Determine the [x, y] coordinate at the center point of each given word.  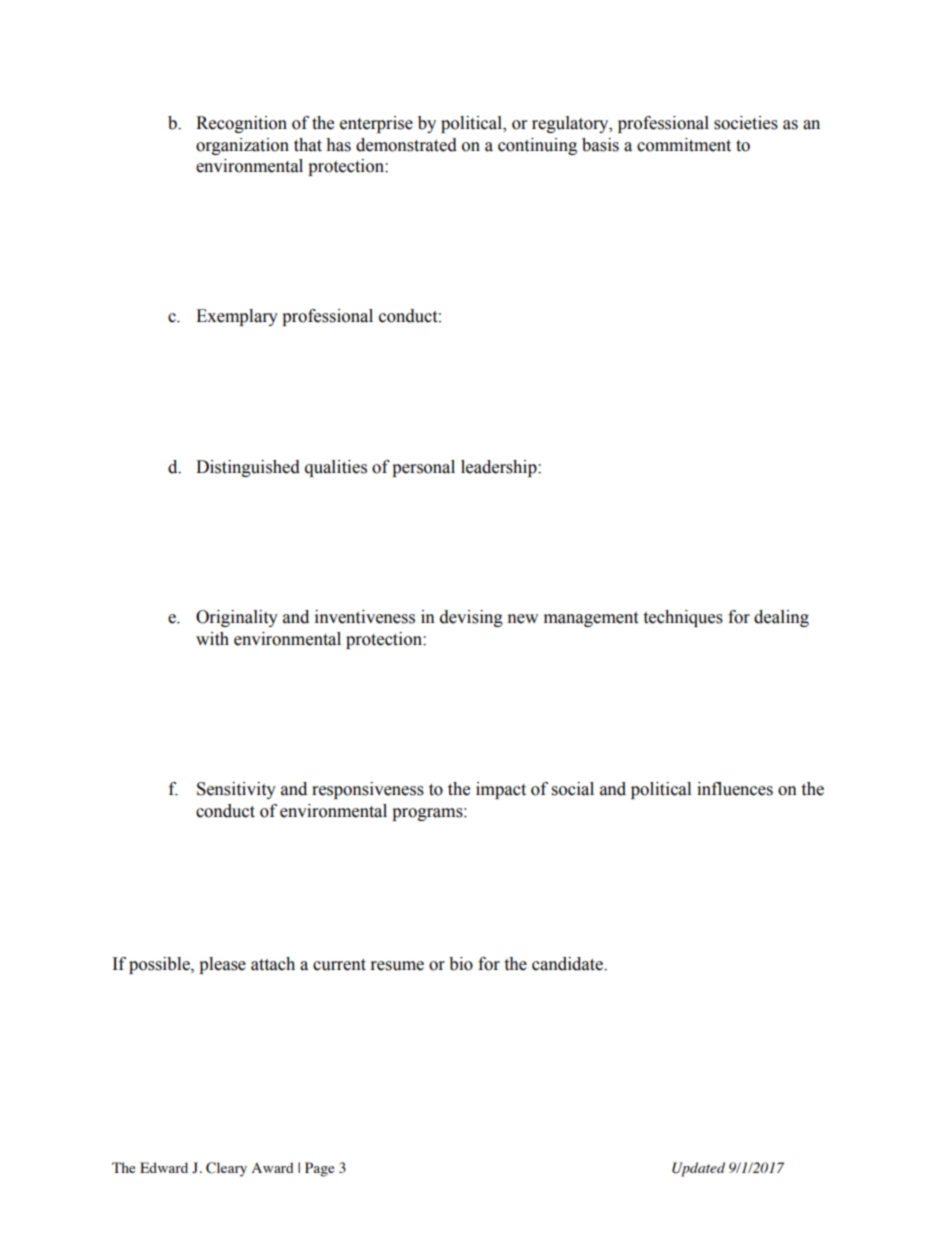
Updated [698, 1169]
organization [242, 146]
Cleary [226, 1169]
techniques [683, 618]
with [212, 639]
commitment [684, 145]
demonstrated [406, 145]
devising [471, 618]
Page [319, 1169]
